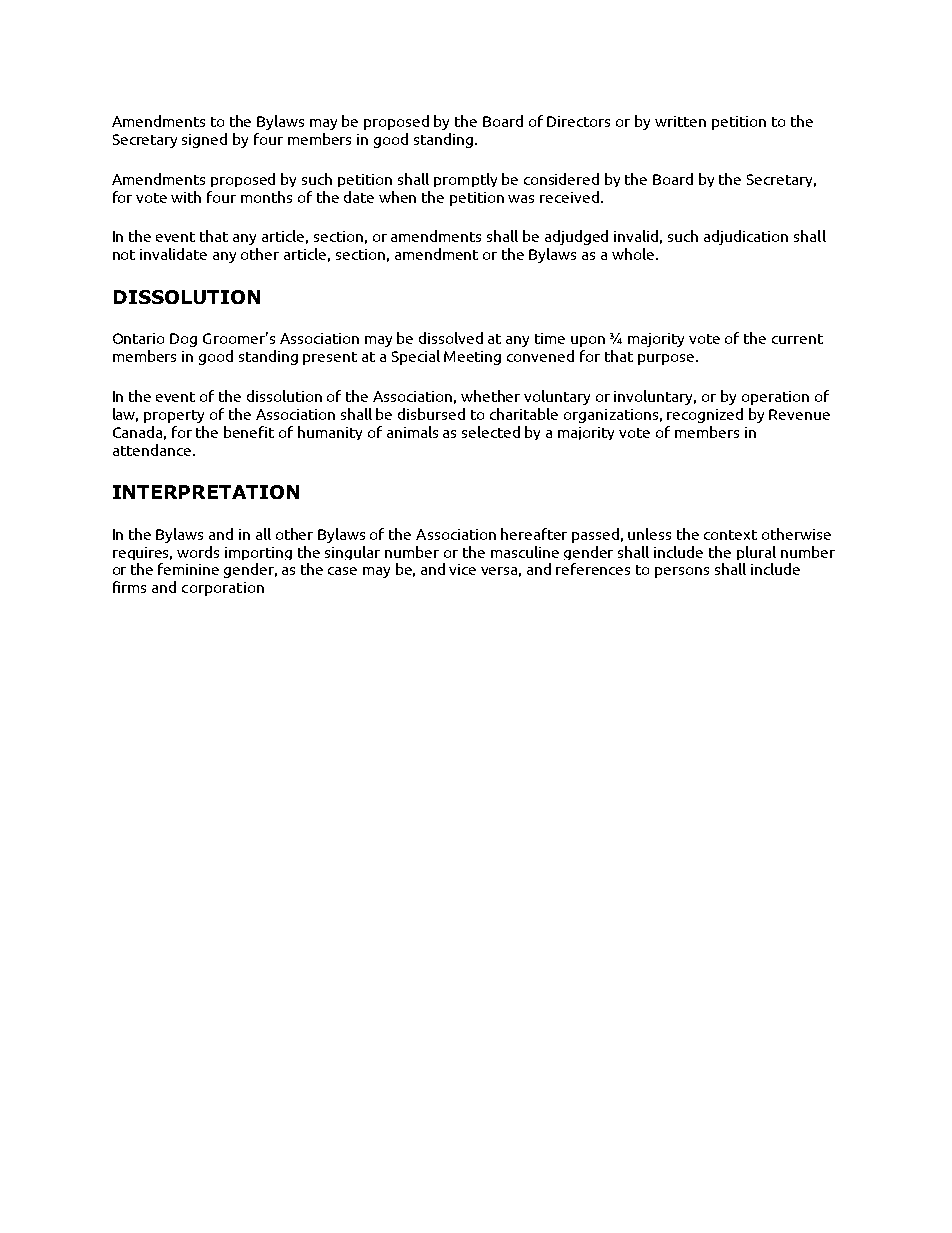 The image size is (952, 1233). I want to click on adjudication, so click(746, 237).
